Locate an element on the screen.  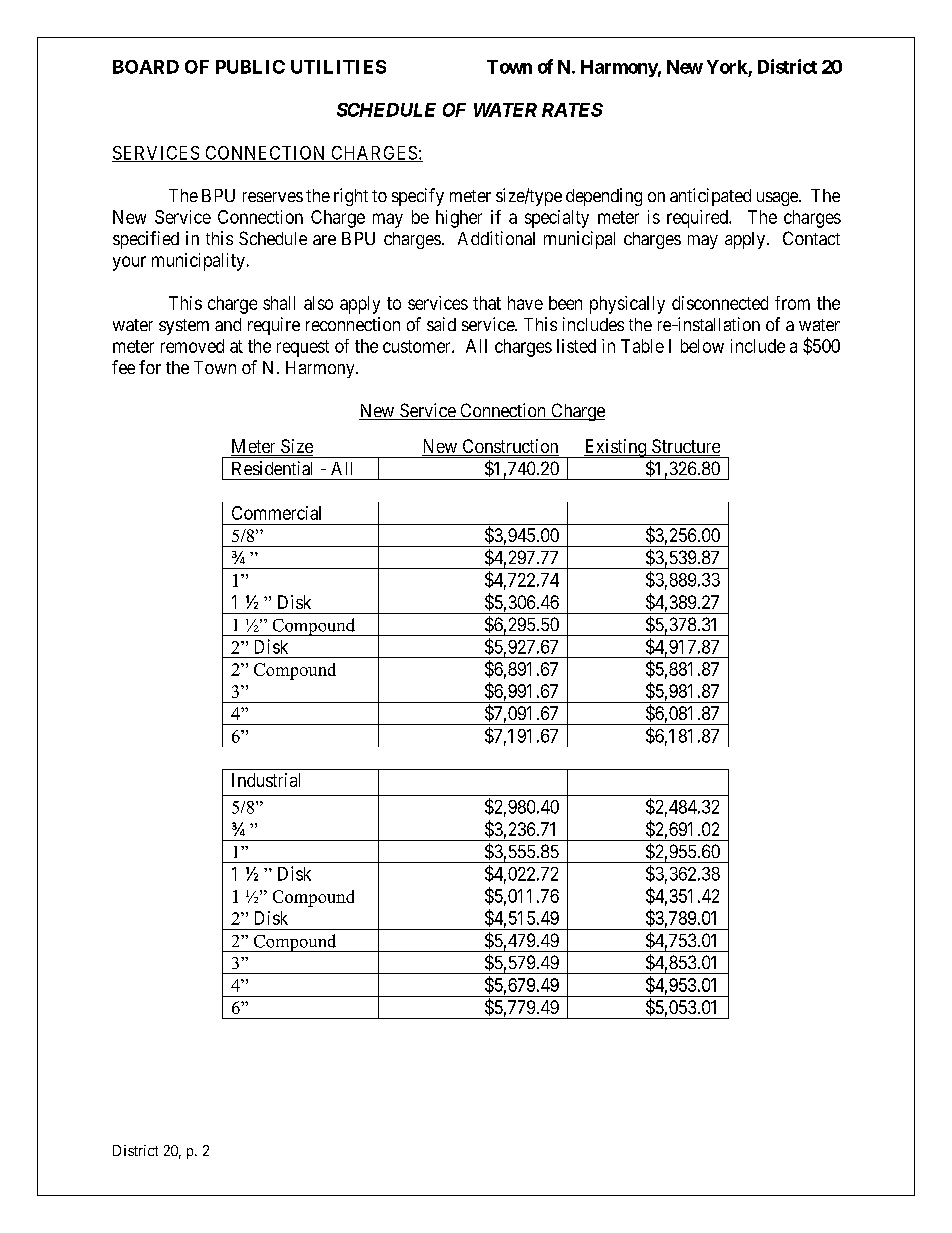
specified is located at coordinates (146, 240).
